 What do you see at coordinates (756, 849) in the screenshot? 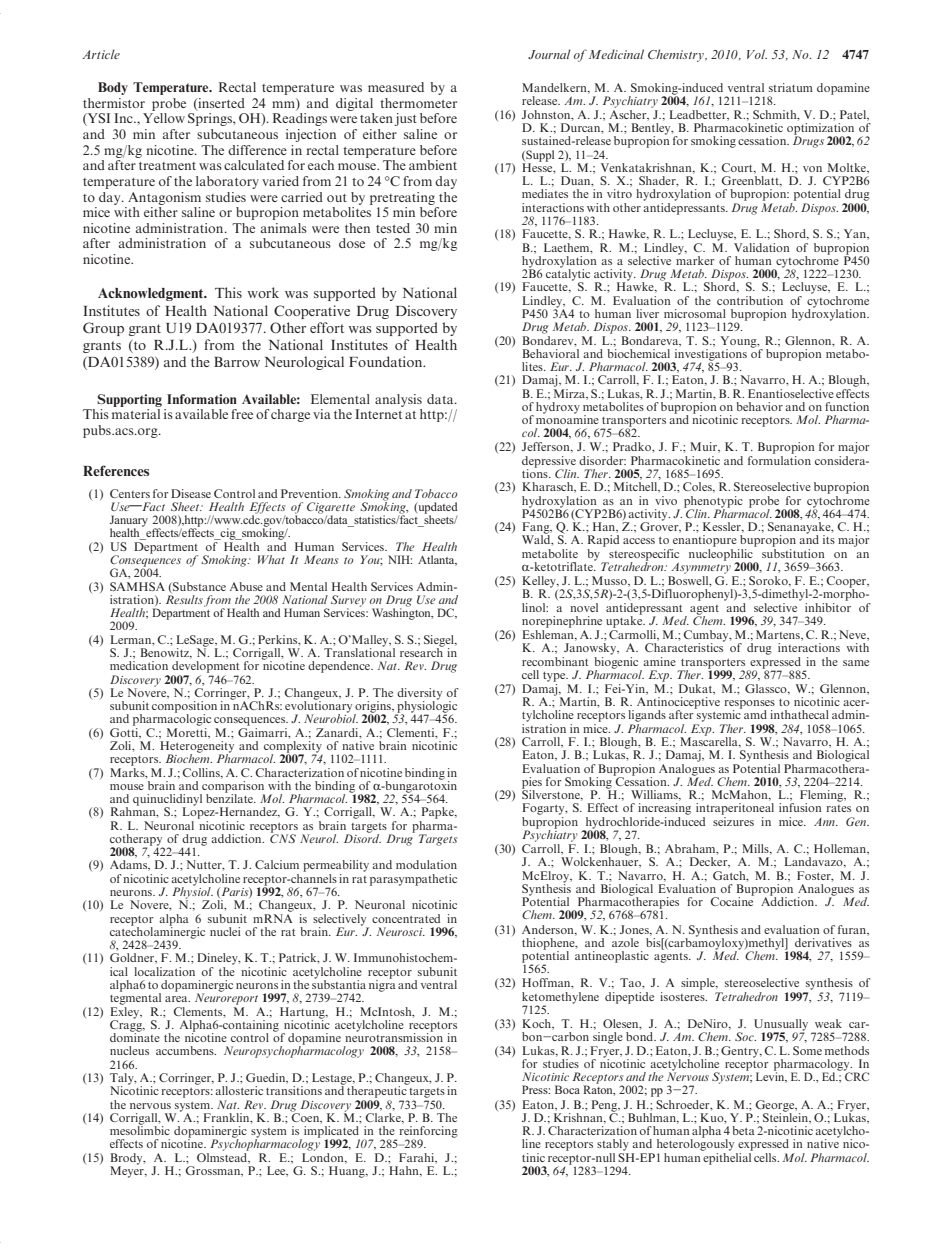
I see `Mills` at bounding box center [756, 849].
